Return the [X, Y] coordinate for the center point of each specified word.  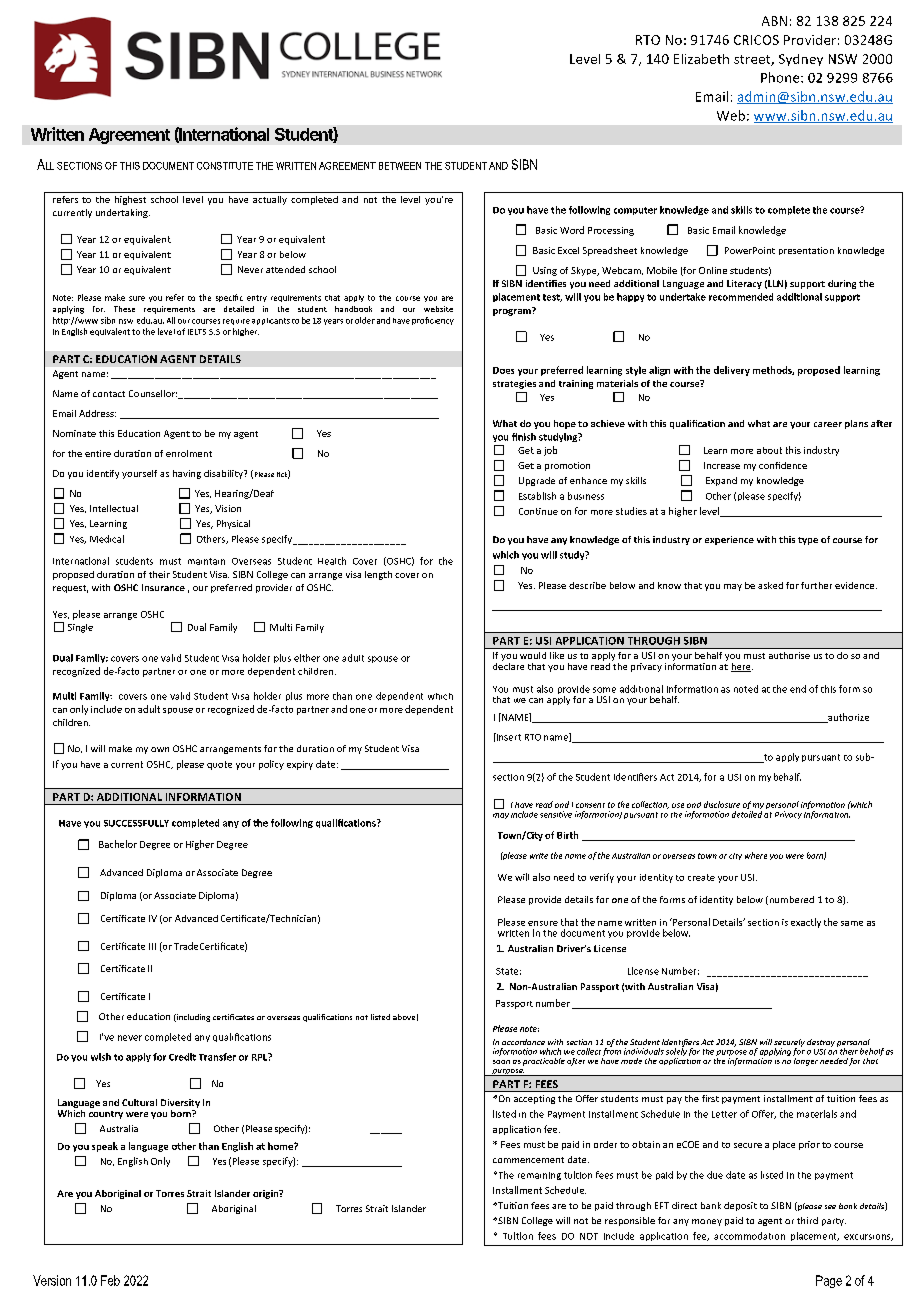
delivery [732, 371]
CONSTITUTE [225, 166]
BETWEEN [400, 166]
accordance [523, 1042]
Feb [110, 1280]
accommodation [749, 1236]
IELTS [197, 332]
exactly [806, 923]
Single [80, 628]
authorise [789, 655]
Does [503, 370]
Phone [781, 77]
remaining [539, 1176]
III [152, 946]
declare [508, 665]
